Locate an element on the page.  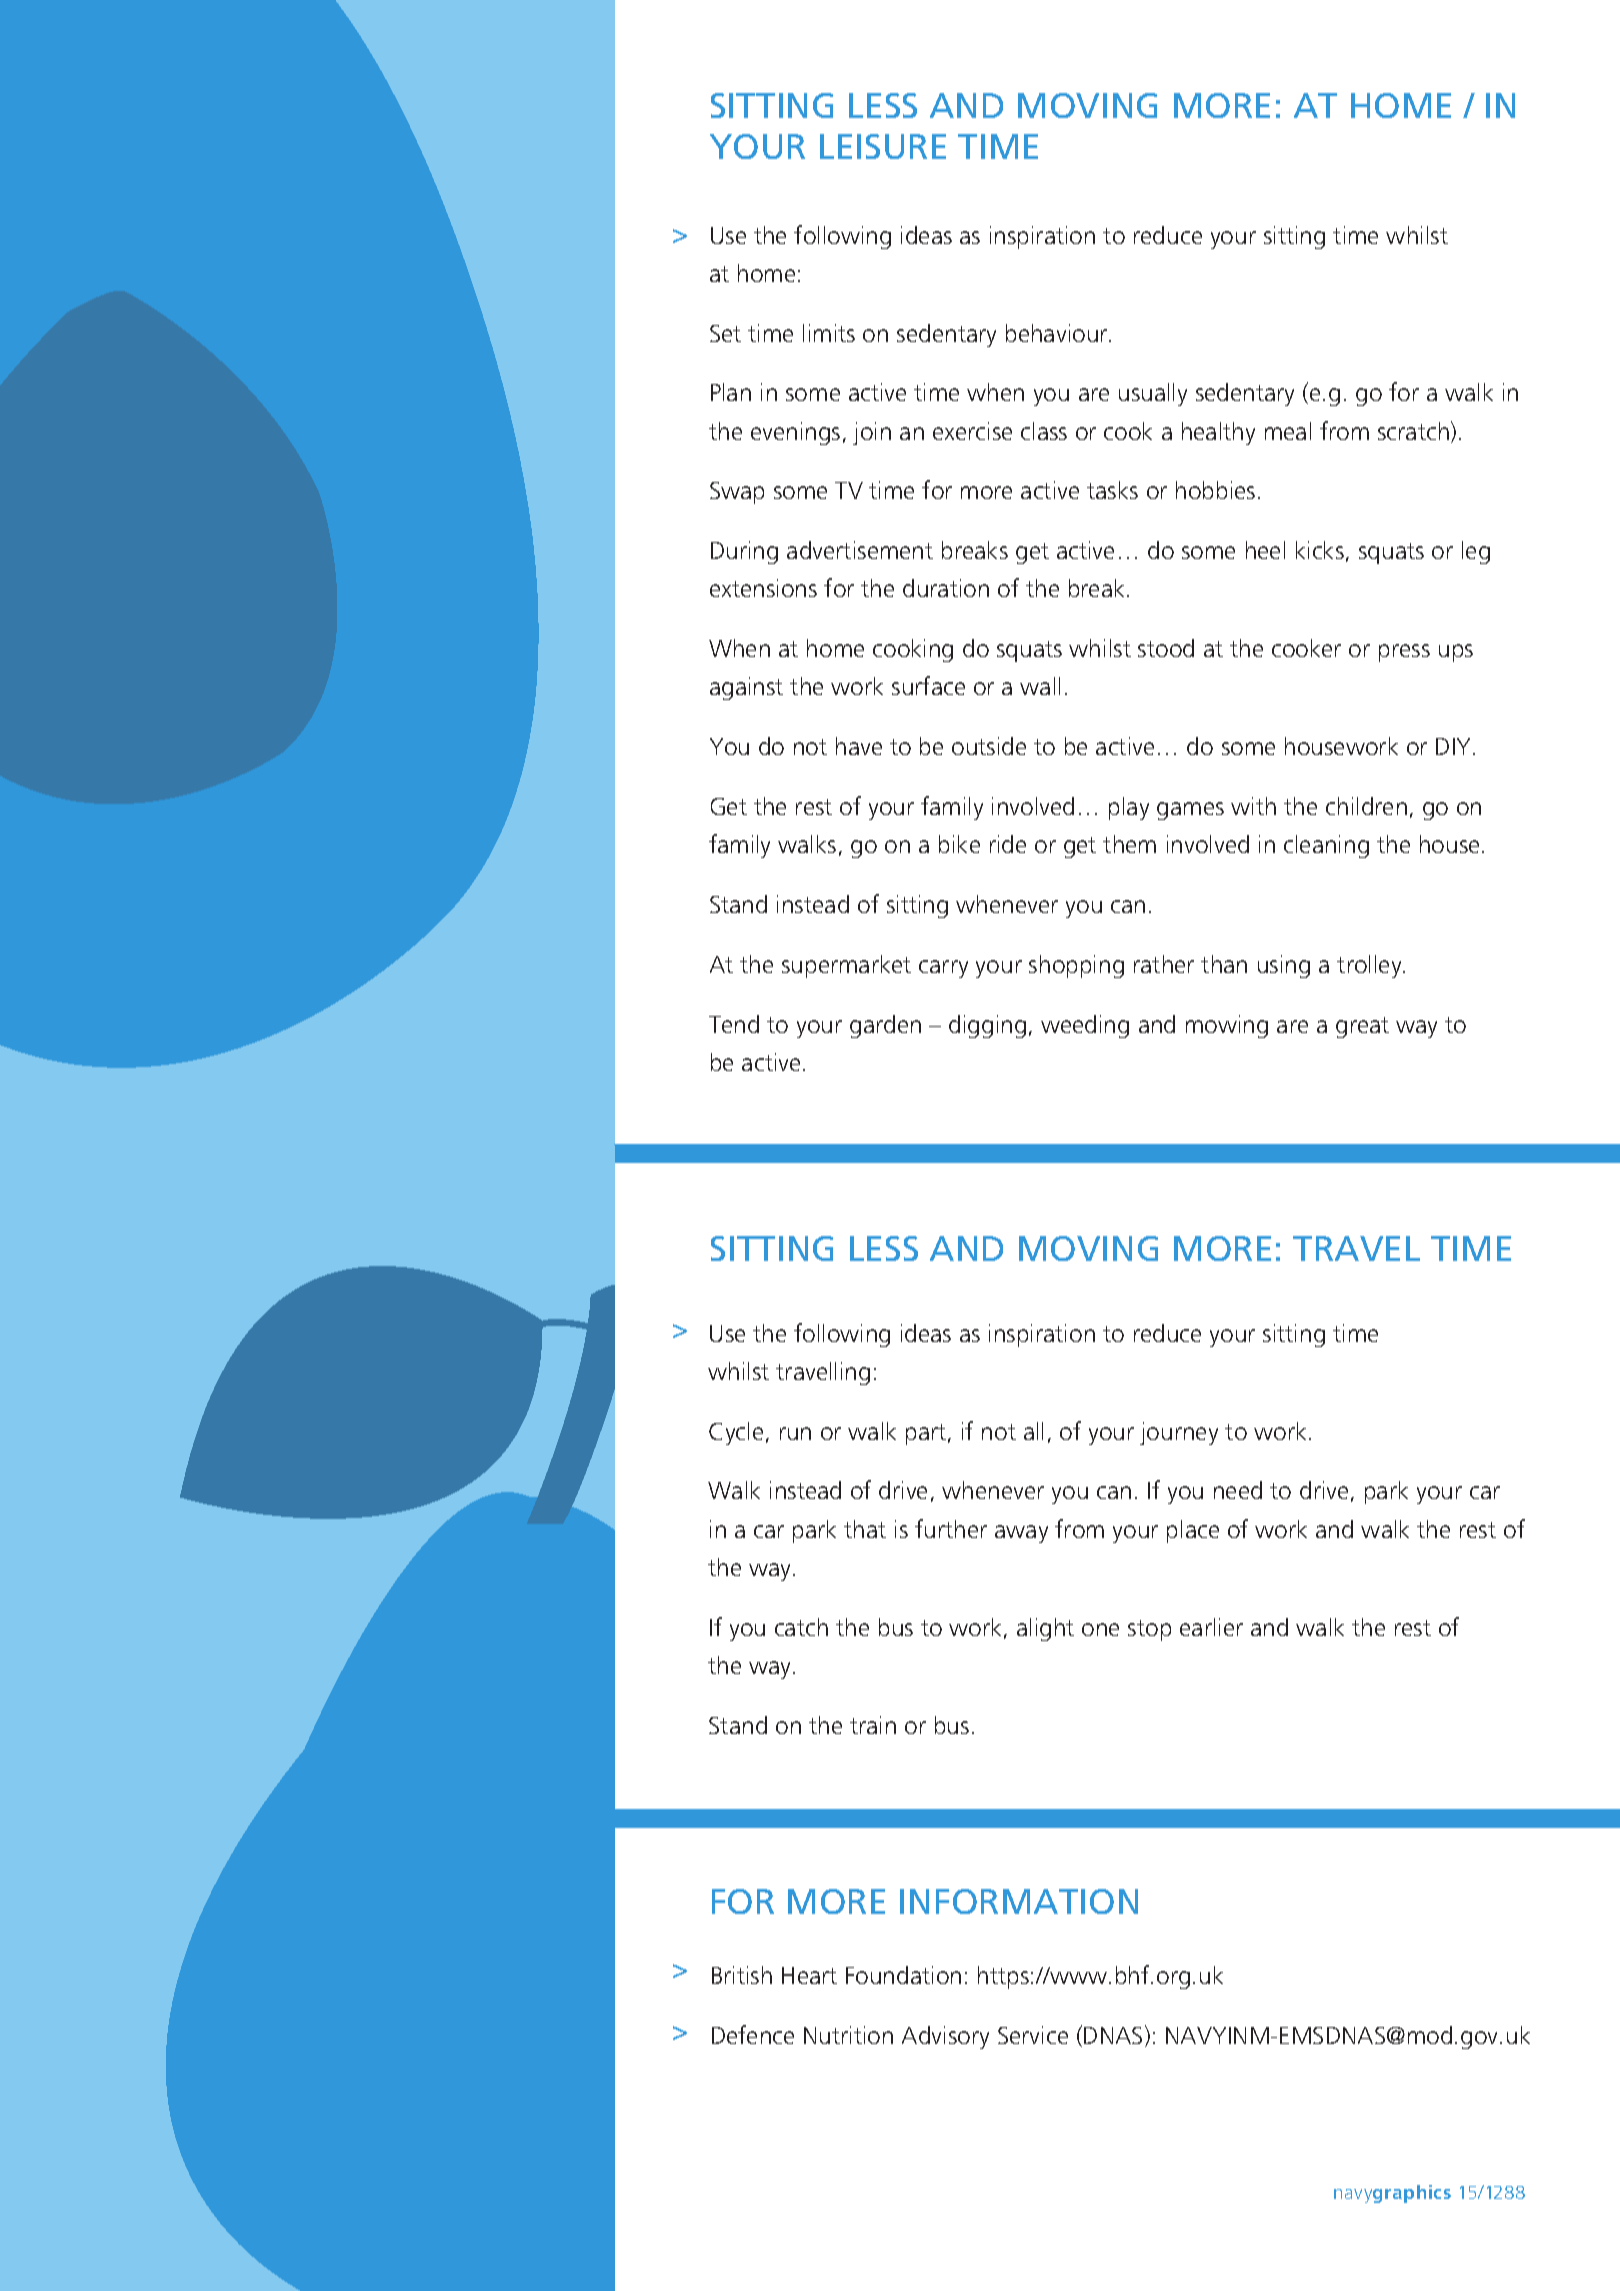
garden is located at coordinates (885, 1026).
